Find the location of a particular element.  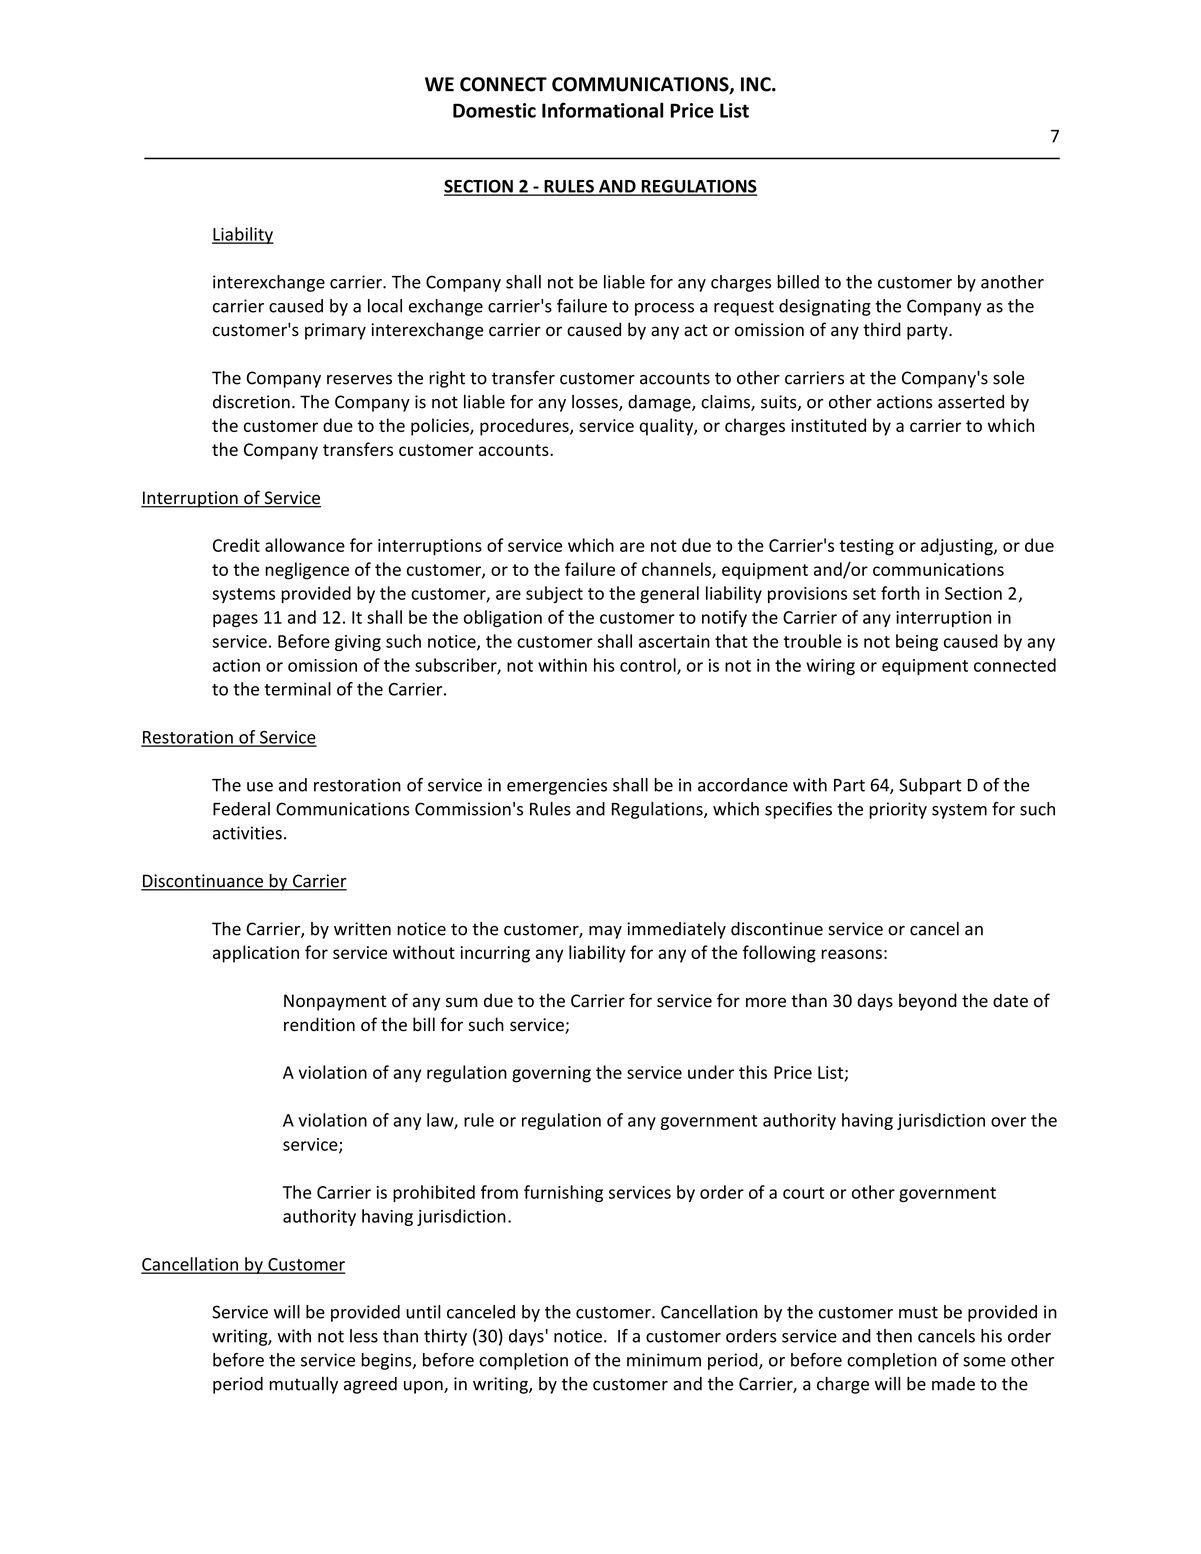

activities is located at coordinates (247, 833).
